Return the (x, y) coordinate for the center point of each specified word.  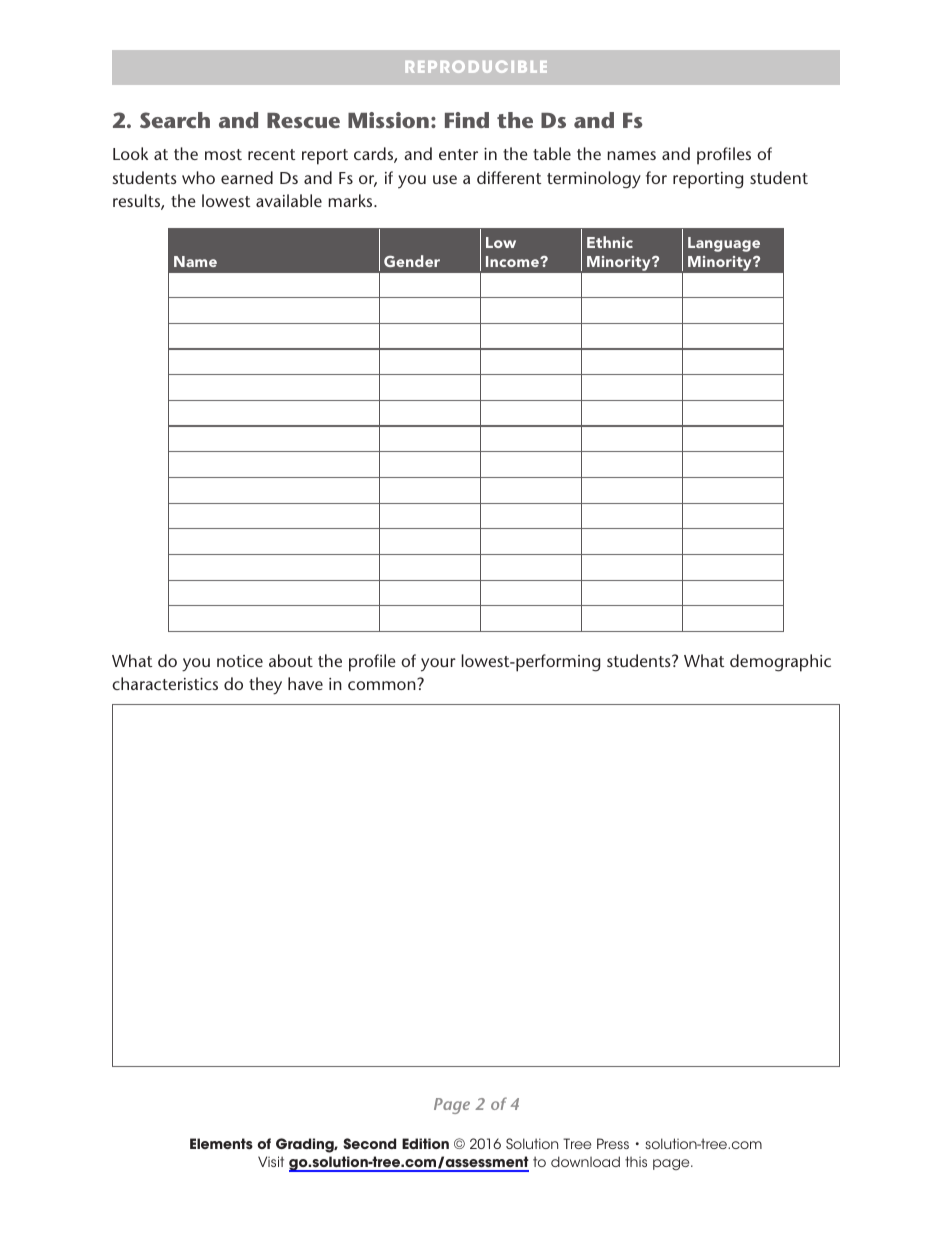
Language (724, 244)
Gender (412, 261)
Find (467, 120)
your (438, 665)
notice (240, 661)
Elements (221, 1144)
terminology (594, 180)
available (289, 200)
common (383, 684)
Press (613, 1143)
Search (175, 120)
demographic (780, 663)
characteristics (165, 683)
